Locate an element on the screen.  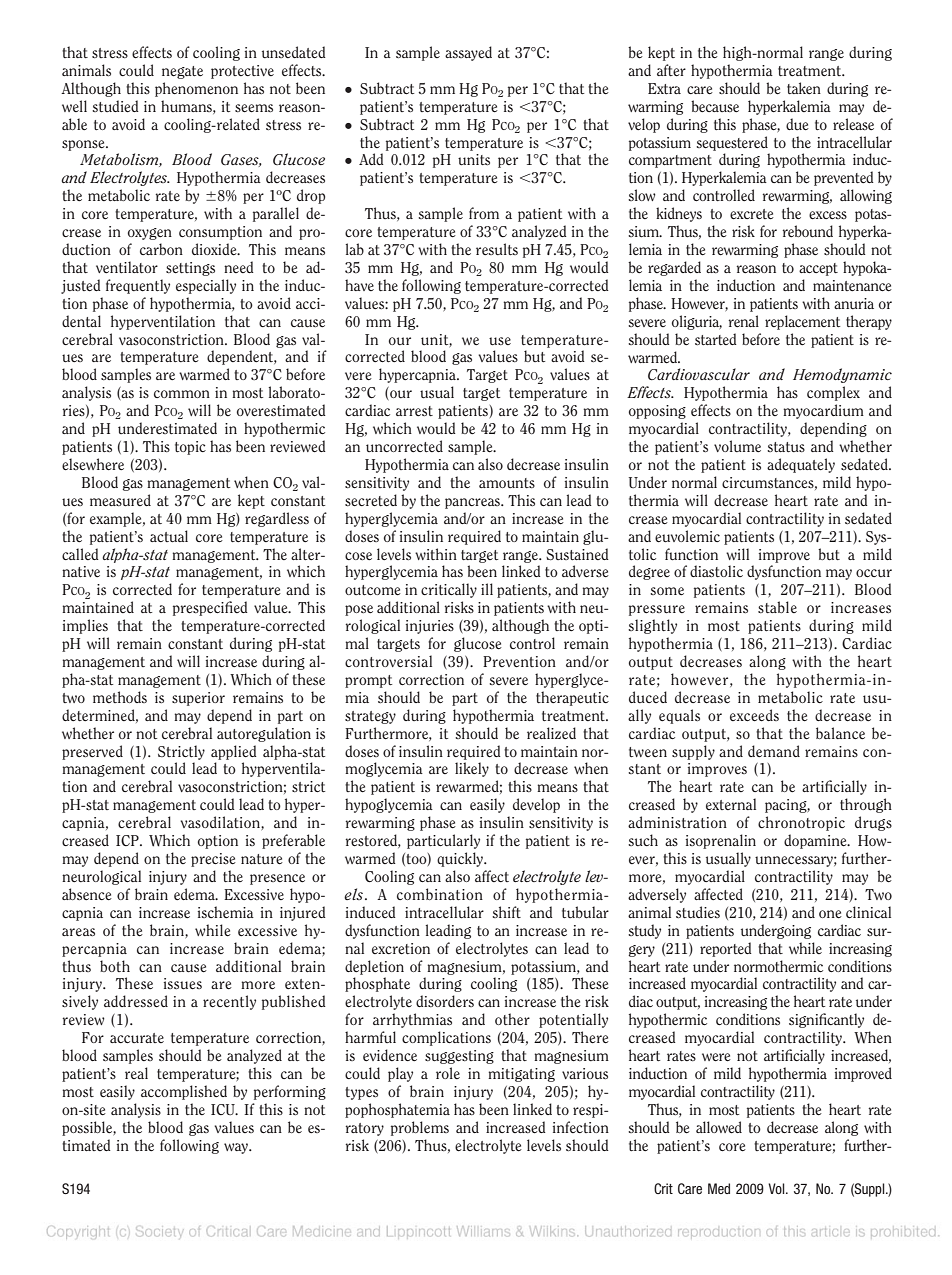
allowed is located at coordinates (719, 1127).
